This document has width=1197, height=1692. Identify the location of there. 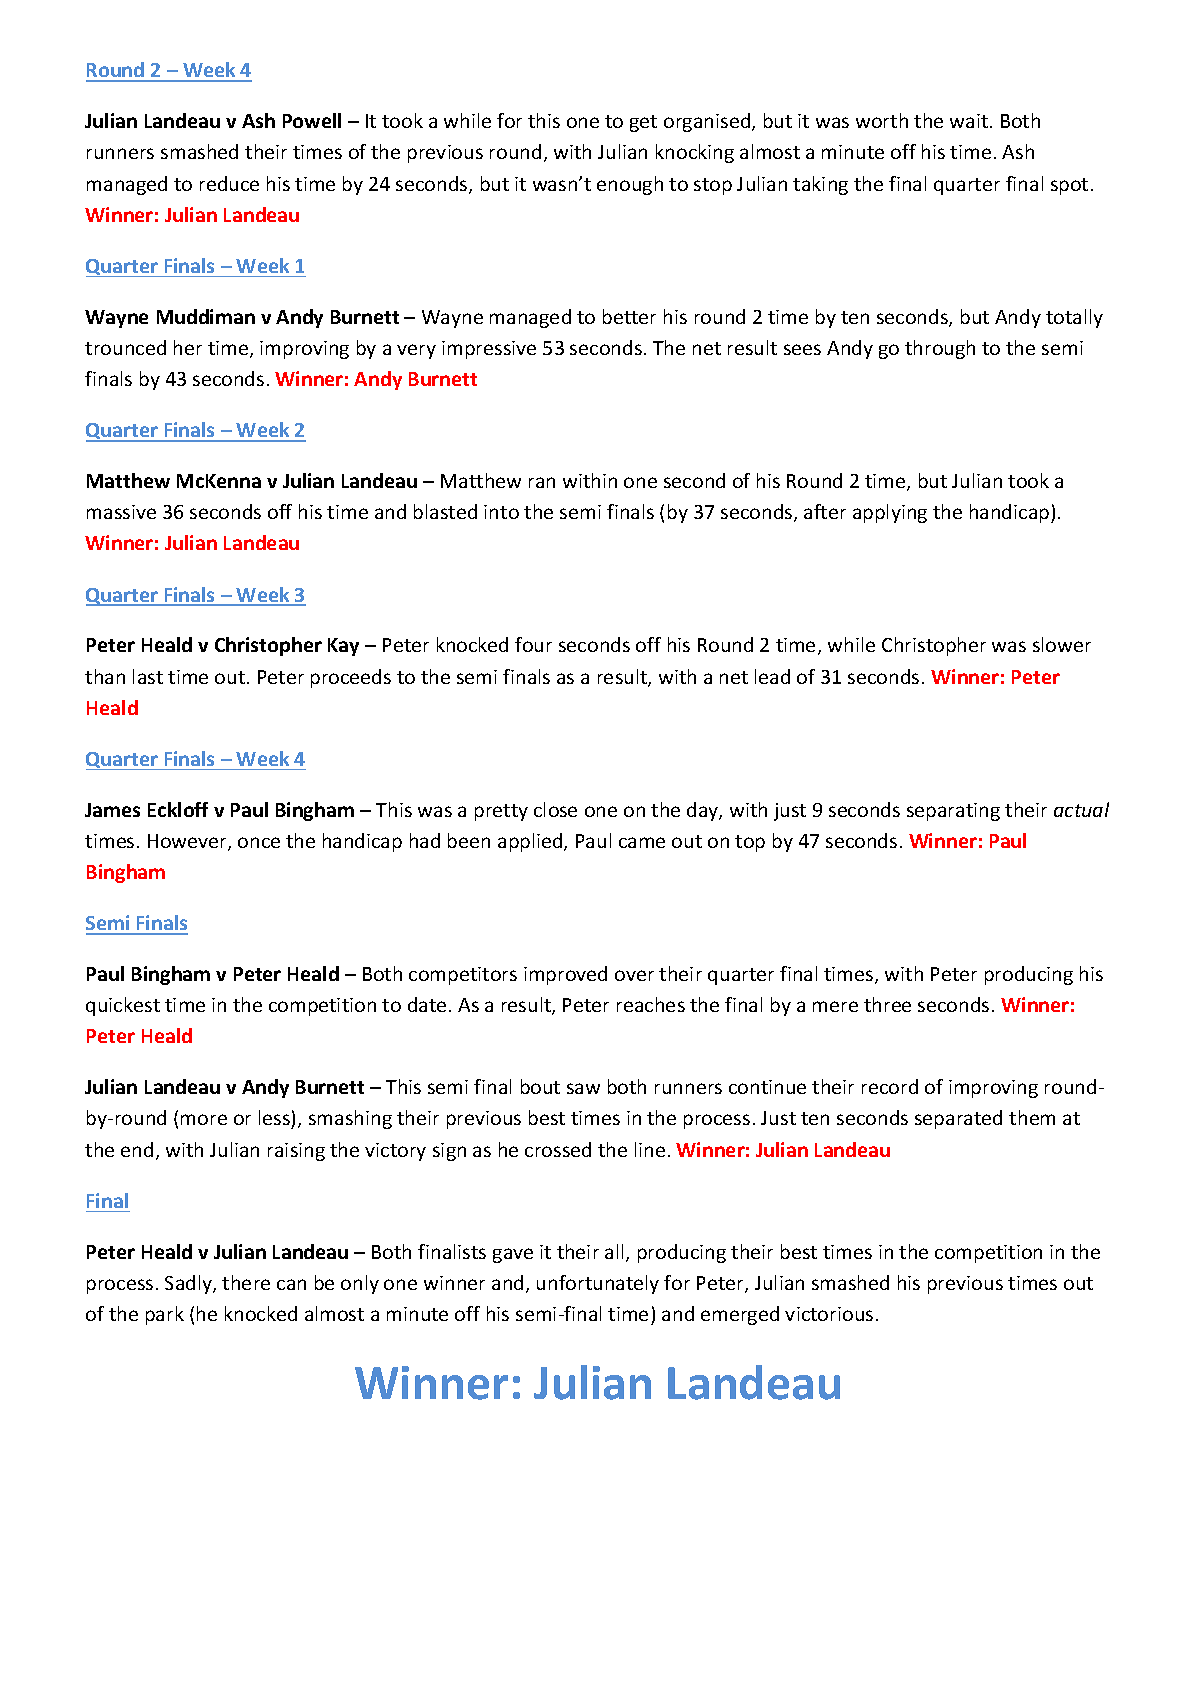
(246, 1282).
